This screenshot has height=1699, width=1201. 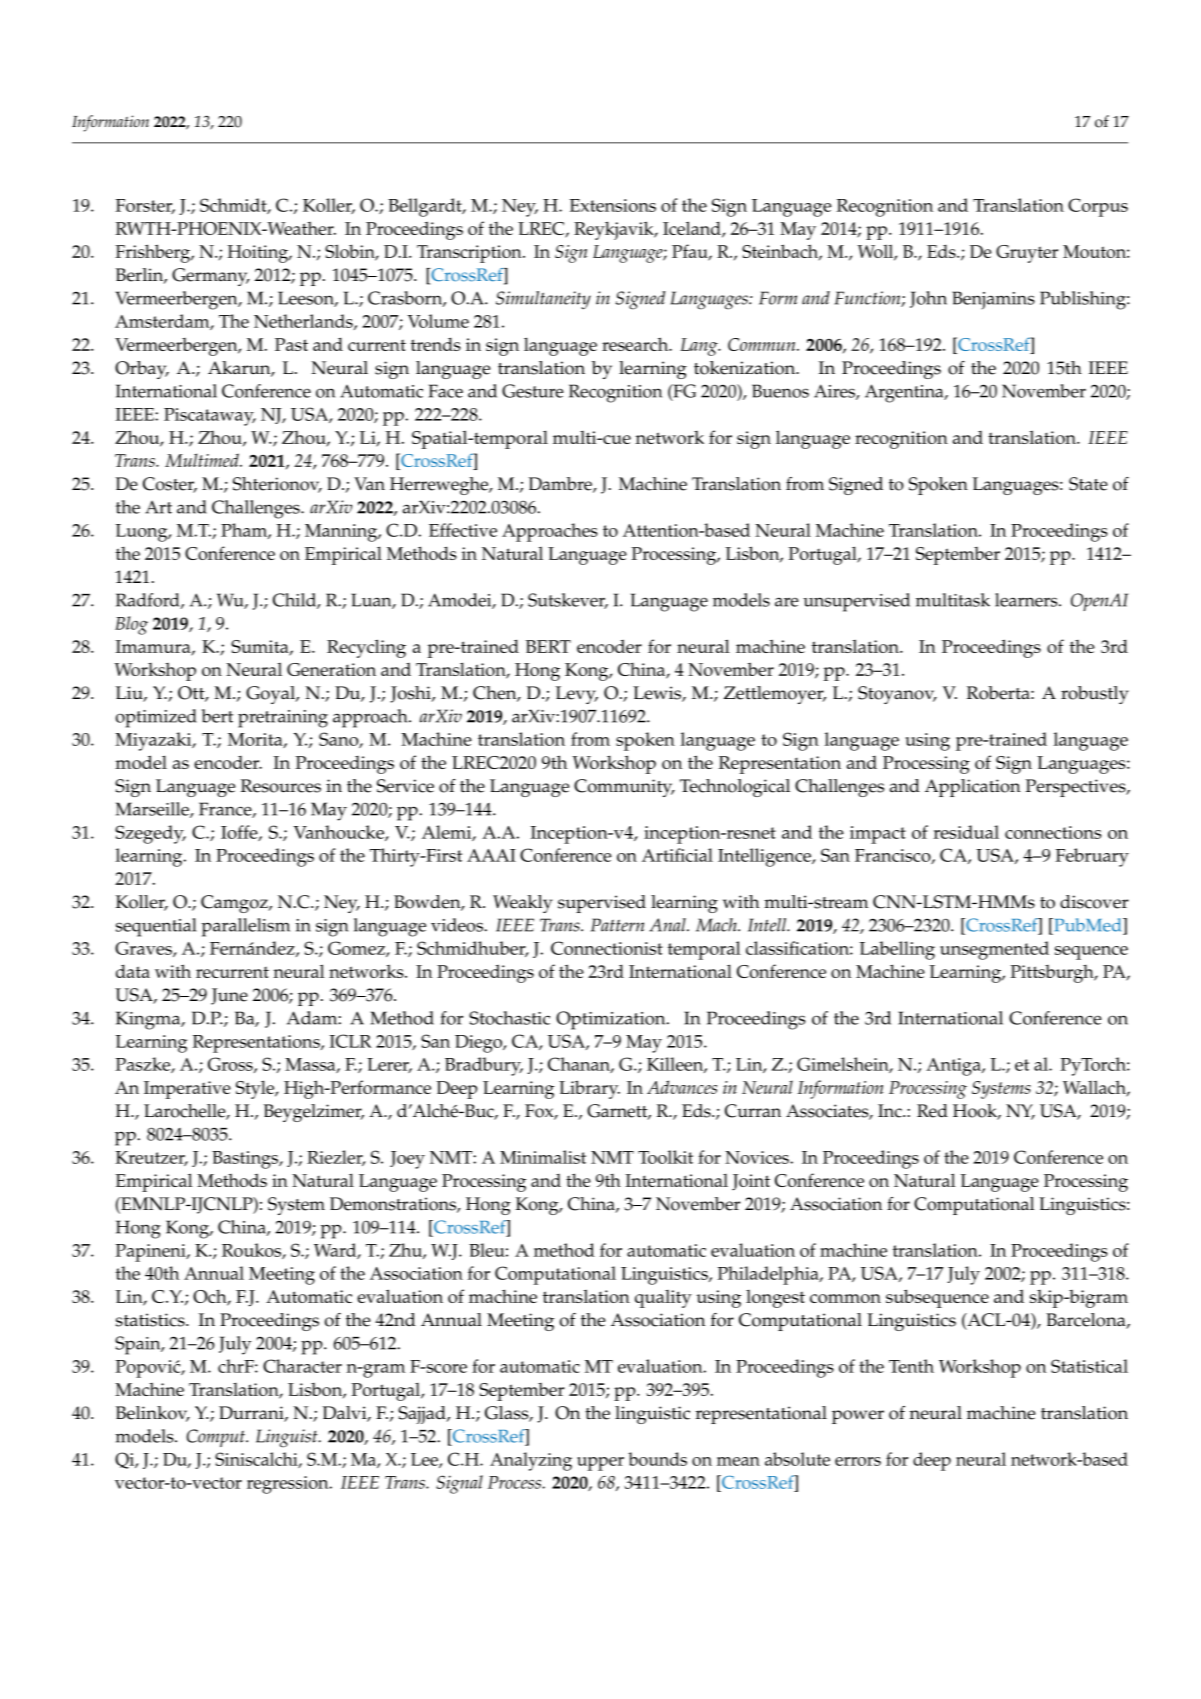 What do you see at coordinates (289, 1485) in the screenshot?
I see `regression` at bounding box center [289, 1485].
